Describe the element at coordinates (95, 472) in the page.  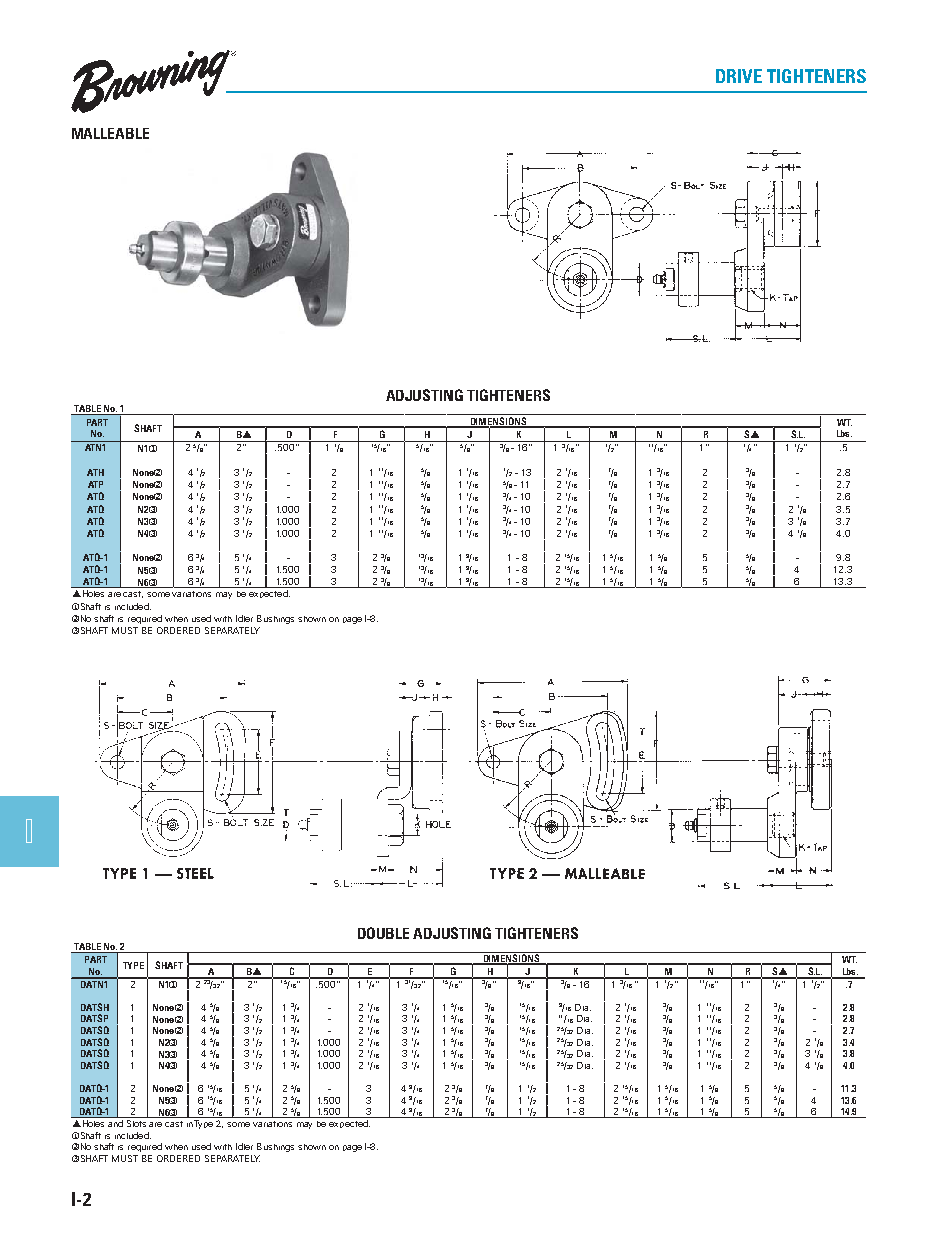
I see `ATH` at that location.
